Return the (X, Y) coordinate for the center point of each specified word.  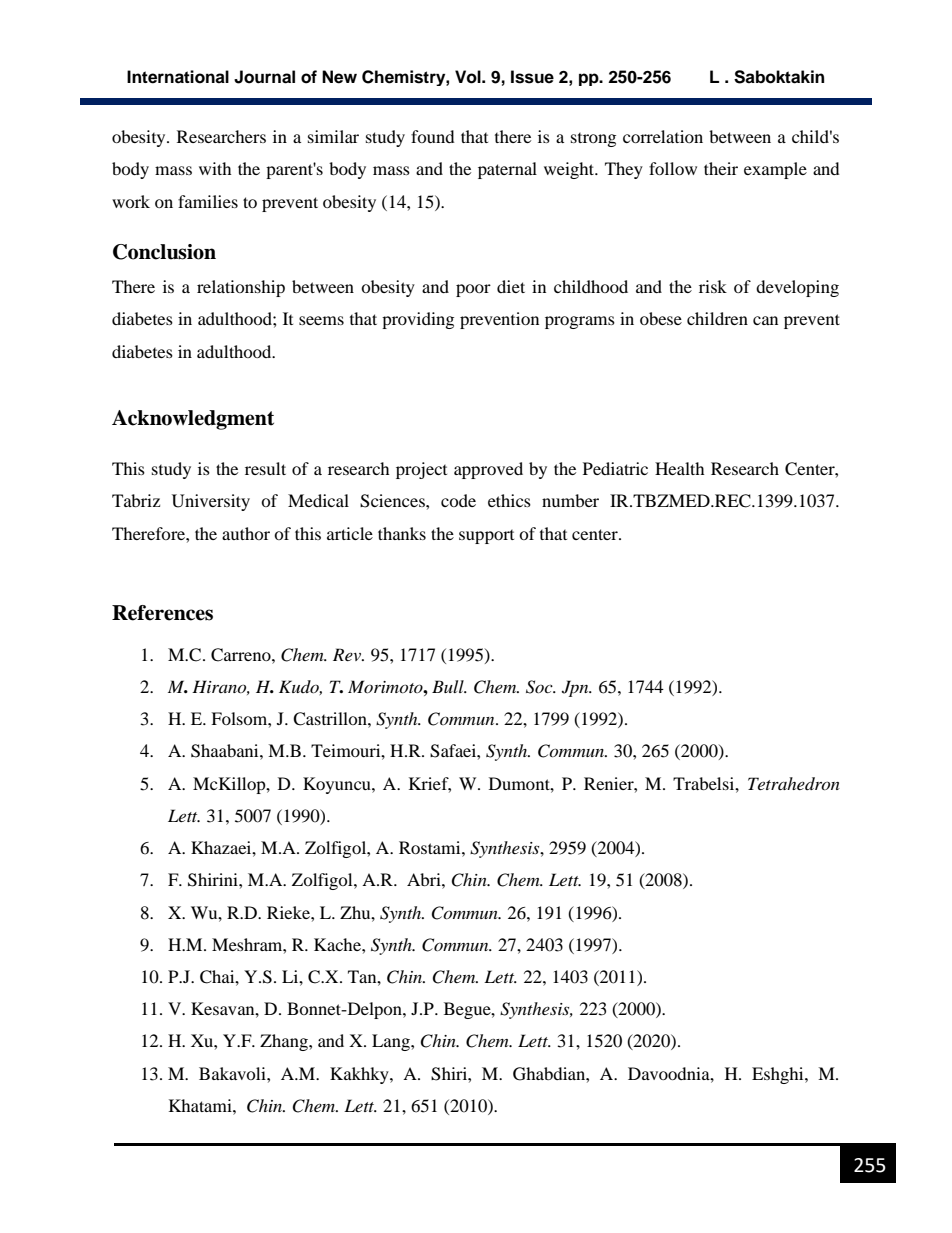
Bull (449, 686)
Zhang (285, 1042)
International (178, 77)
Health (680, 468)
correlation (663, 136)
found (433, 136)
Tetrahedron (794, 783)
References (162, 613)
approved (488, 470)
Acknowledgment (193, 420)
